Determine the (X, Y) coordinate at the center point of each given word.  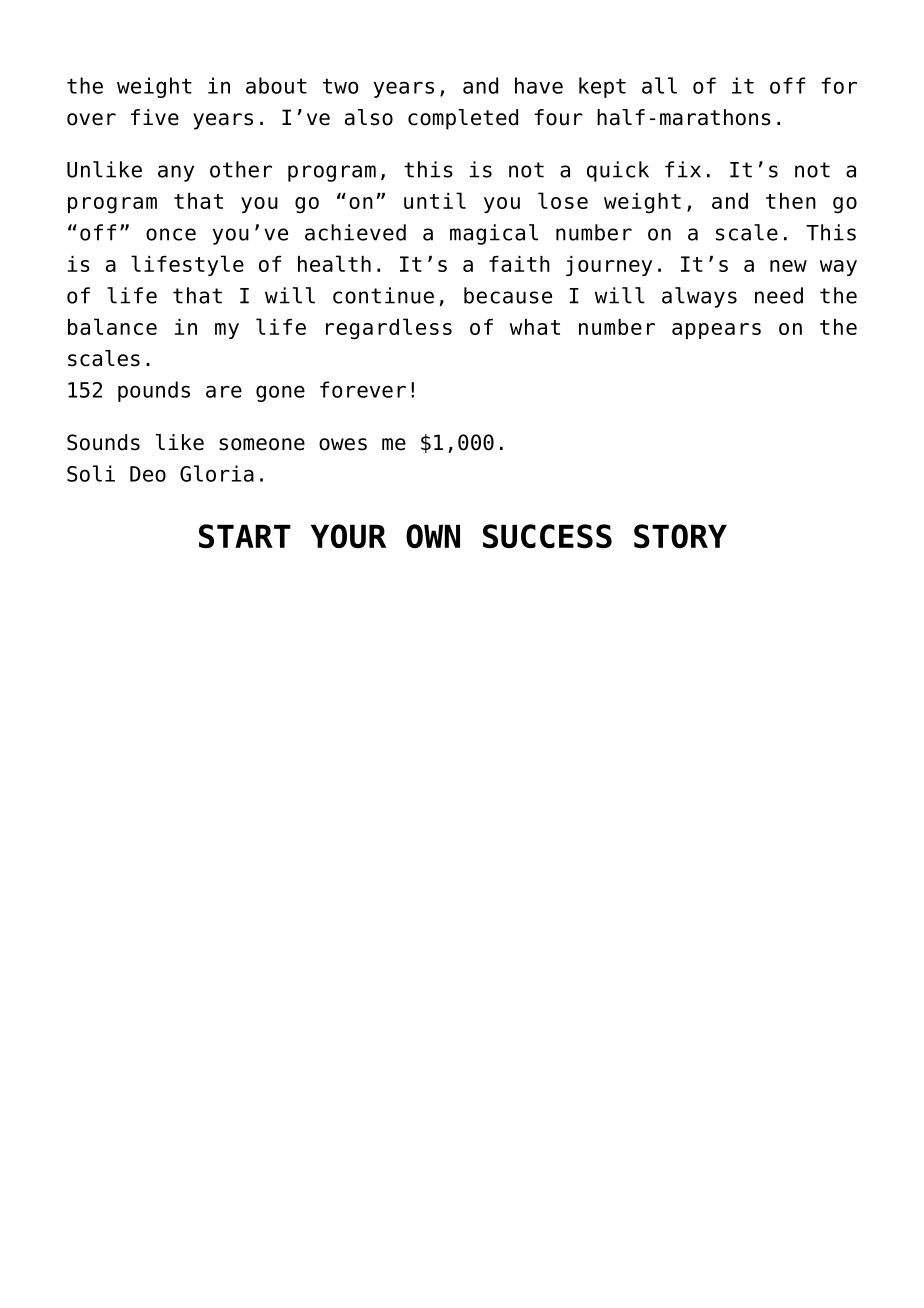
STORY (680, 536)
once (171, 234)
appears (716, 331)
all (659, 85)
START (245, 536)
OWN (433, 536)
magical (494, 234)
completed (463, 119)
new (788, 266)
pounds (154, 391)
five (155, 117)
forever (363, 389)
